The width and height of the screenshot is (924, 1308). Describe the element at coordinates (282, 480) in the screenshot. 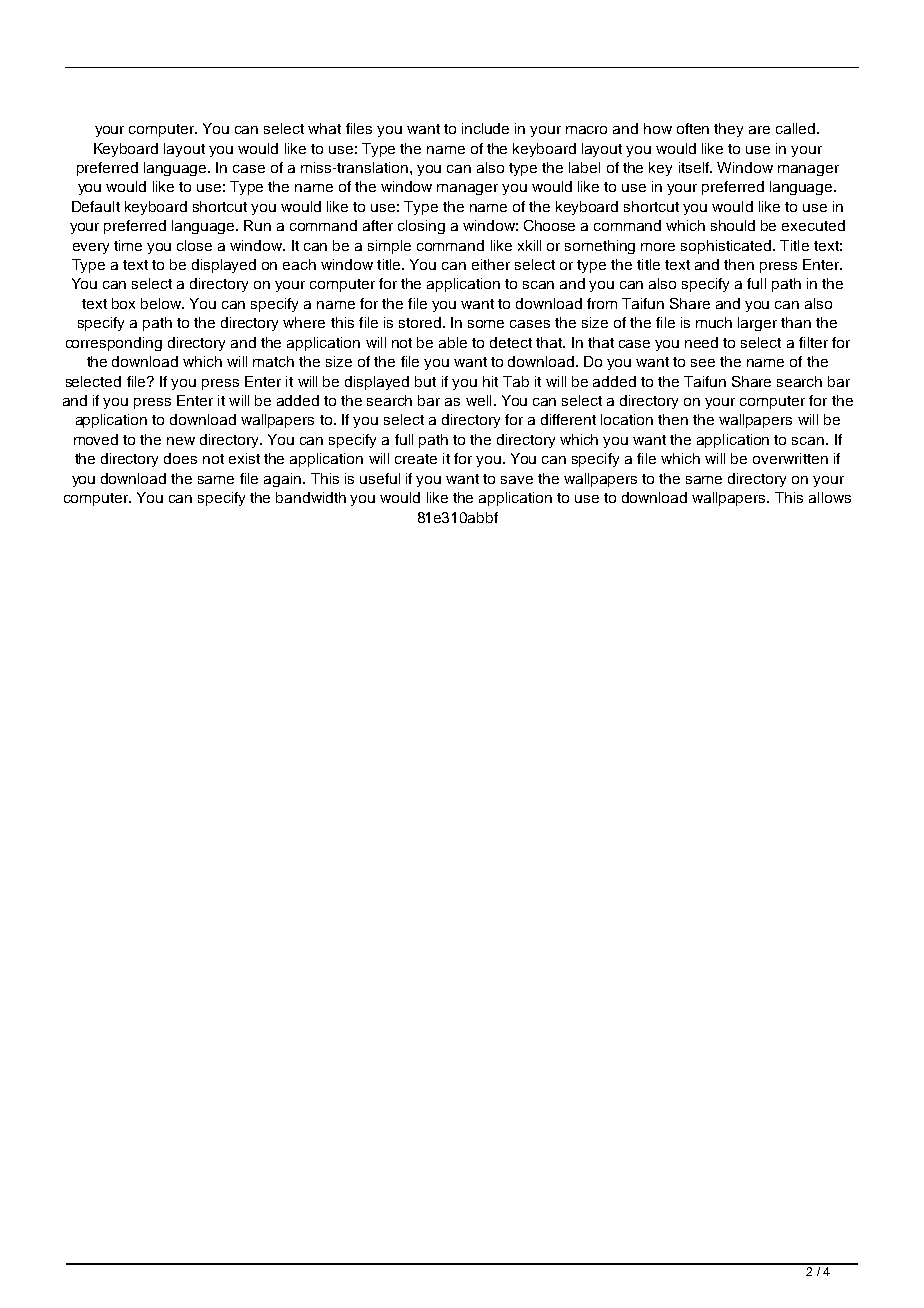

I see `again` at that location.
